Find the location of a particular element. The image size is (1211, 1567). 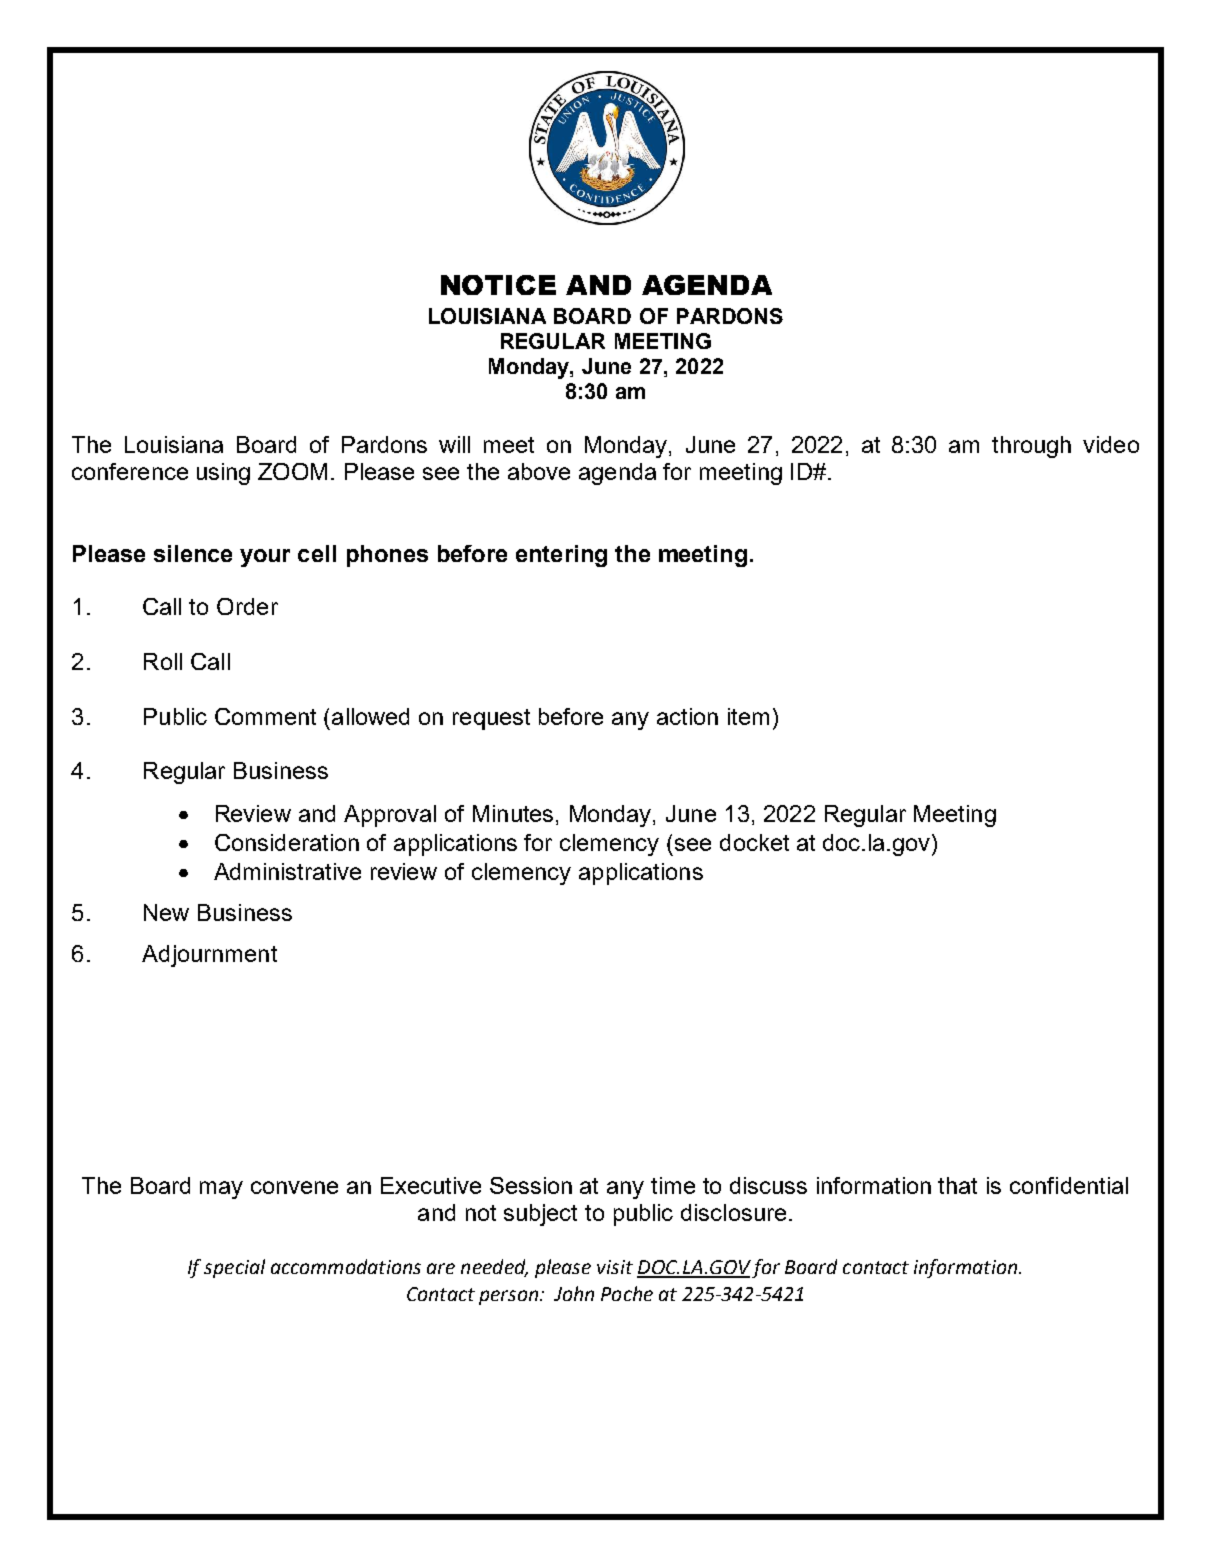

special is located at coordinates (234, 1268).
